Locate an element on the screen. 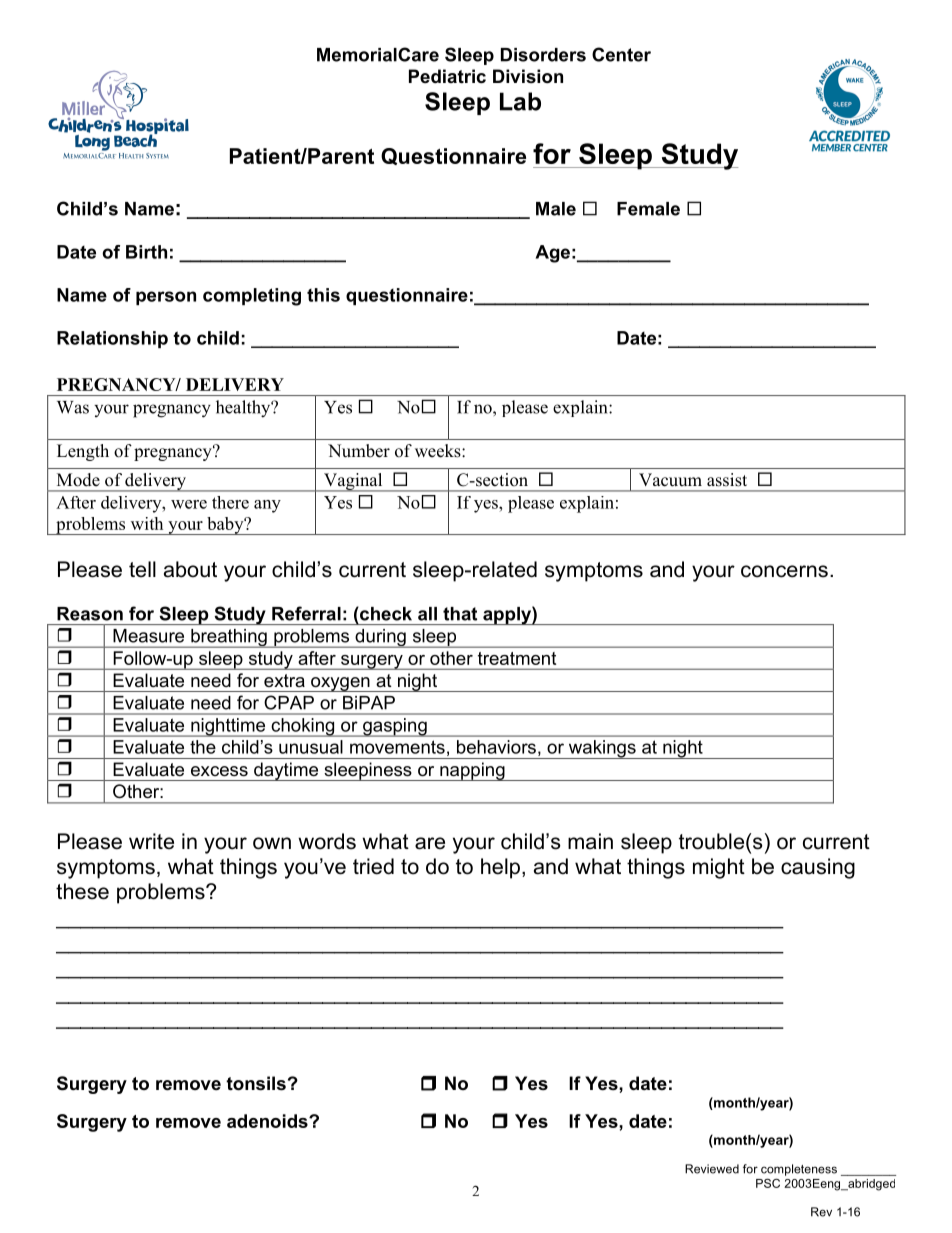 This screenshot has height=1233, width=952. adenoids is located at coordinates (268, 1121).
